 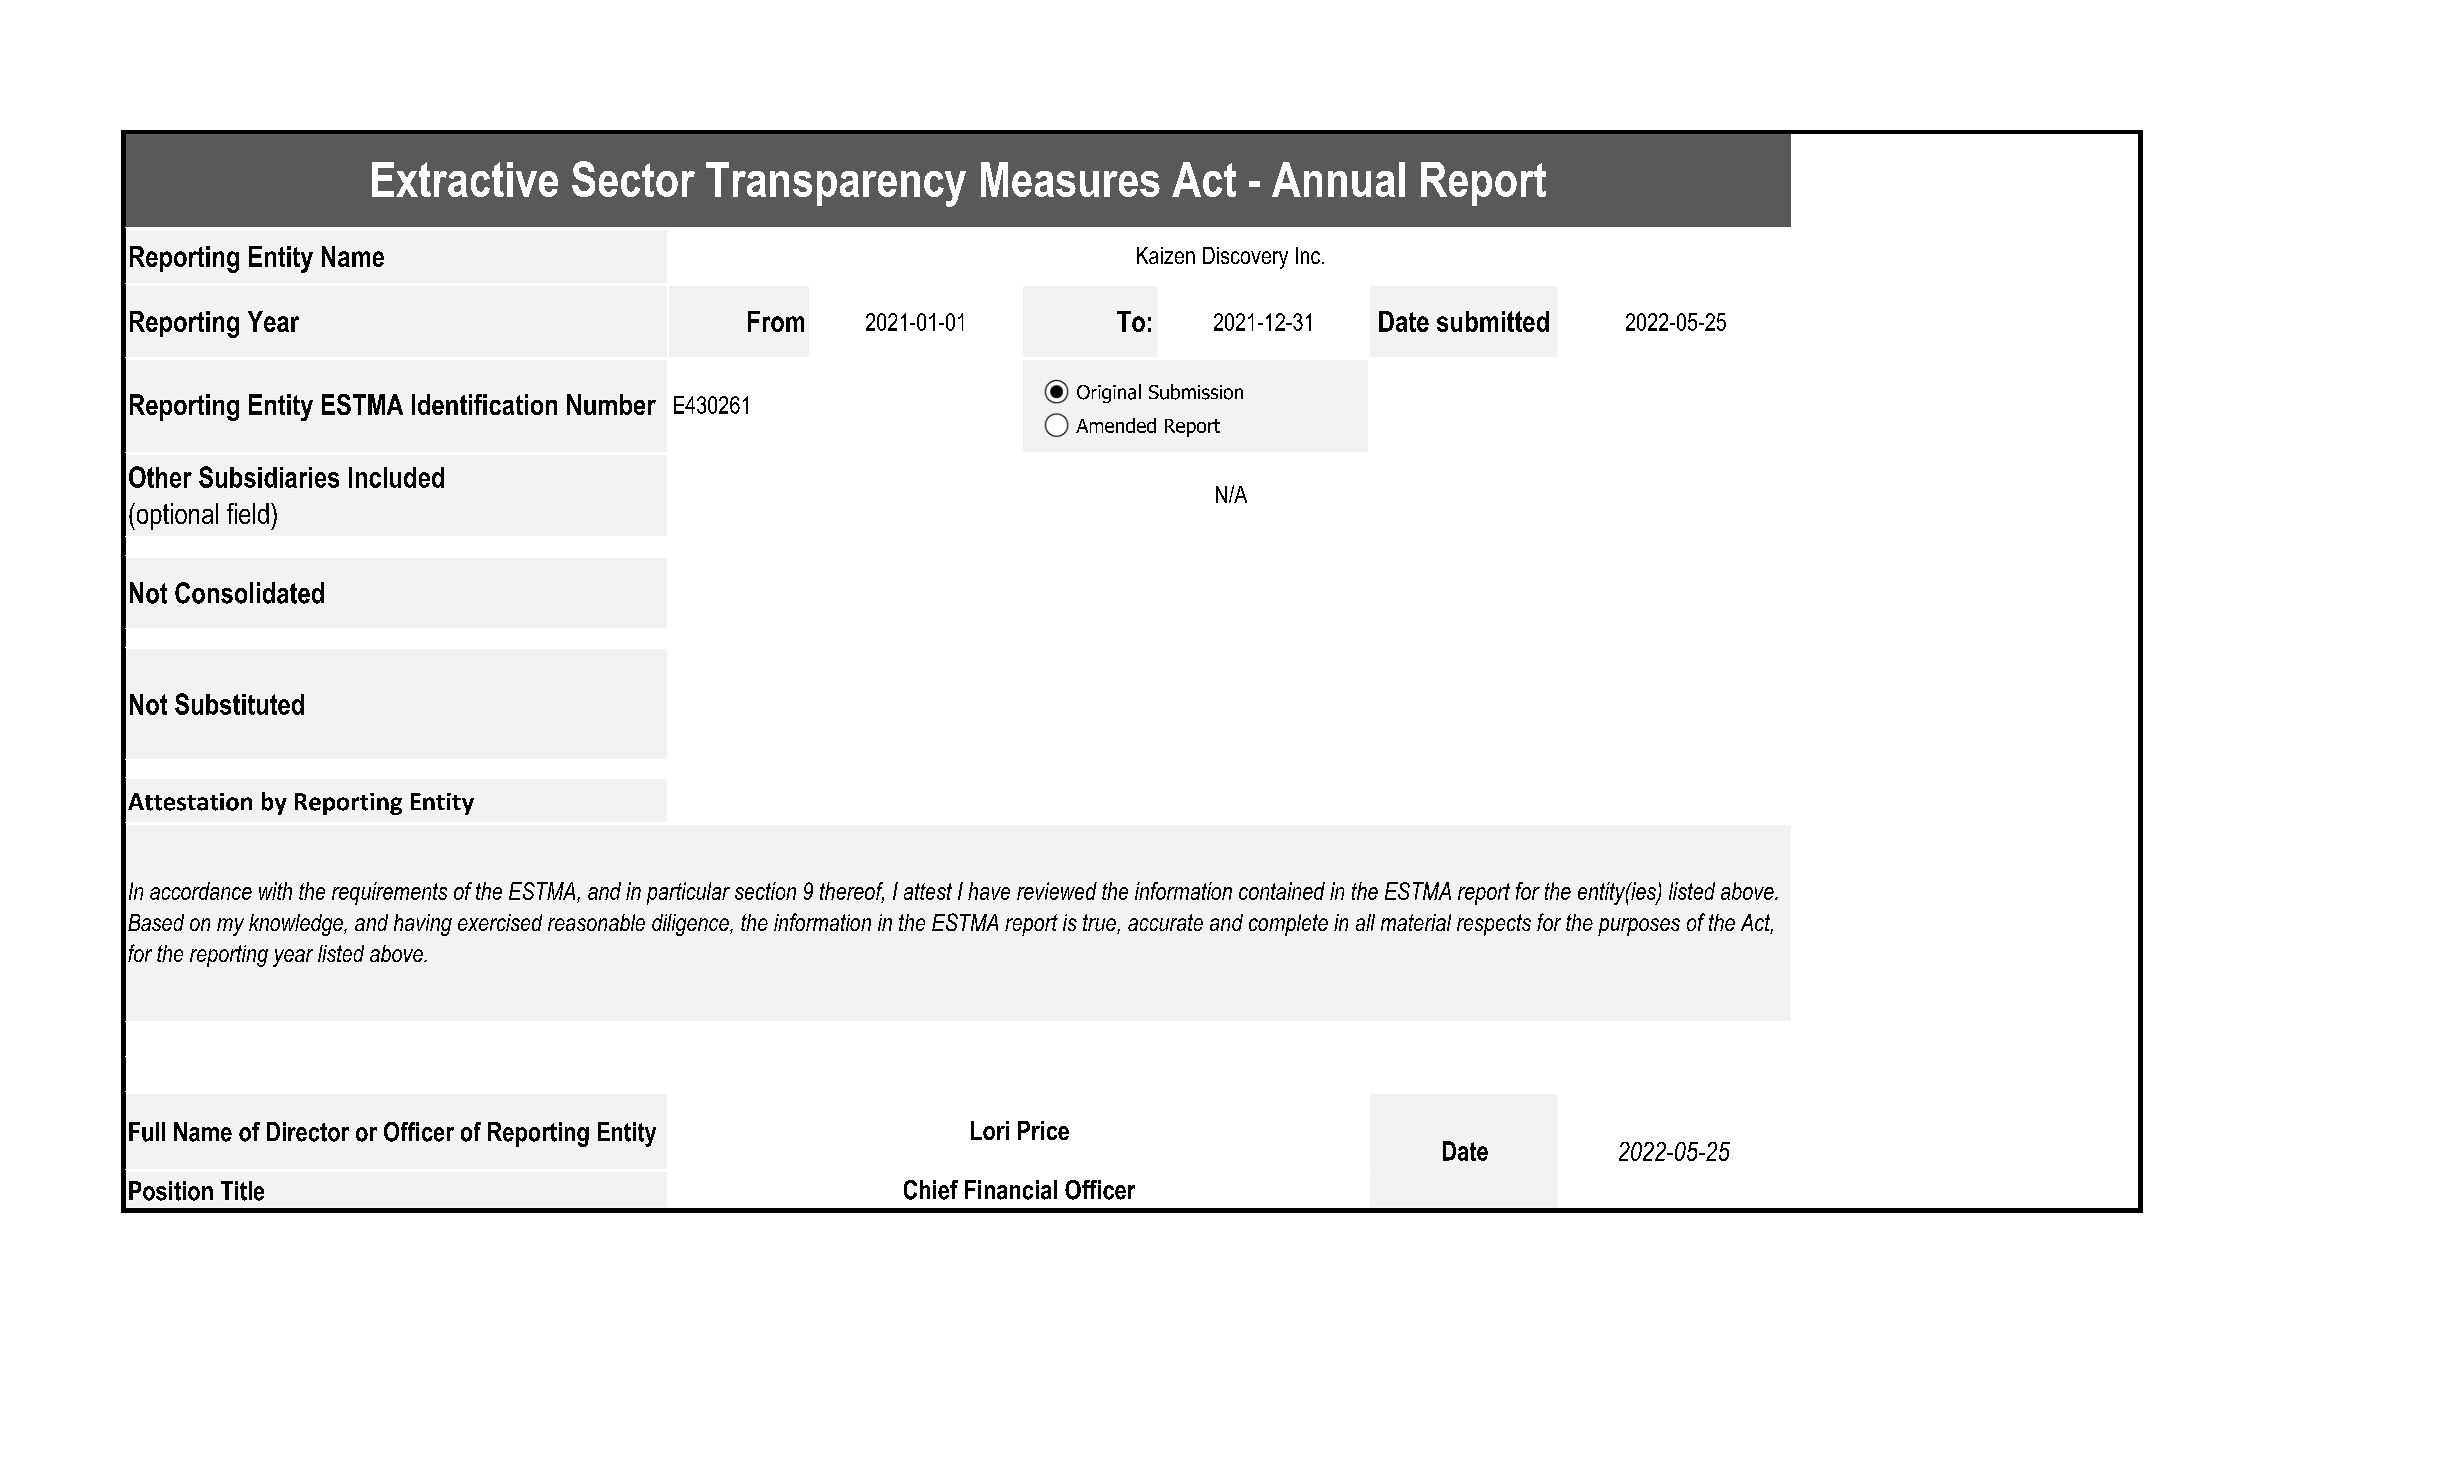 What do you see at coordinates (1282, 891) in the image?
I see `contained` at bounding box center [1282, 891].
